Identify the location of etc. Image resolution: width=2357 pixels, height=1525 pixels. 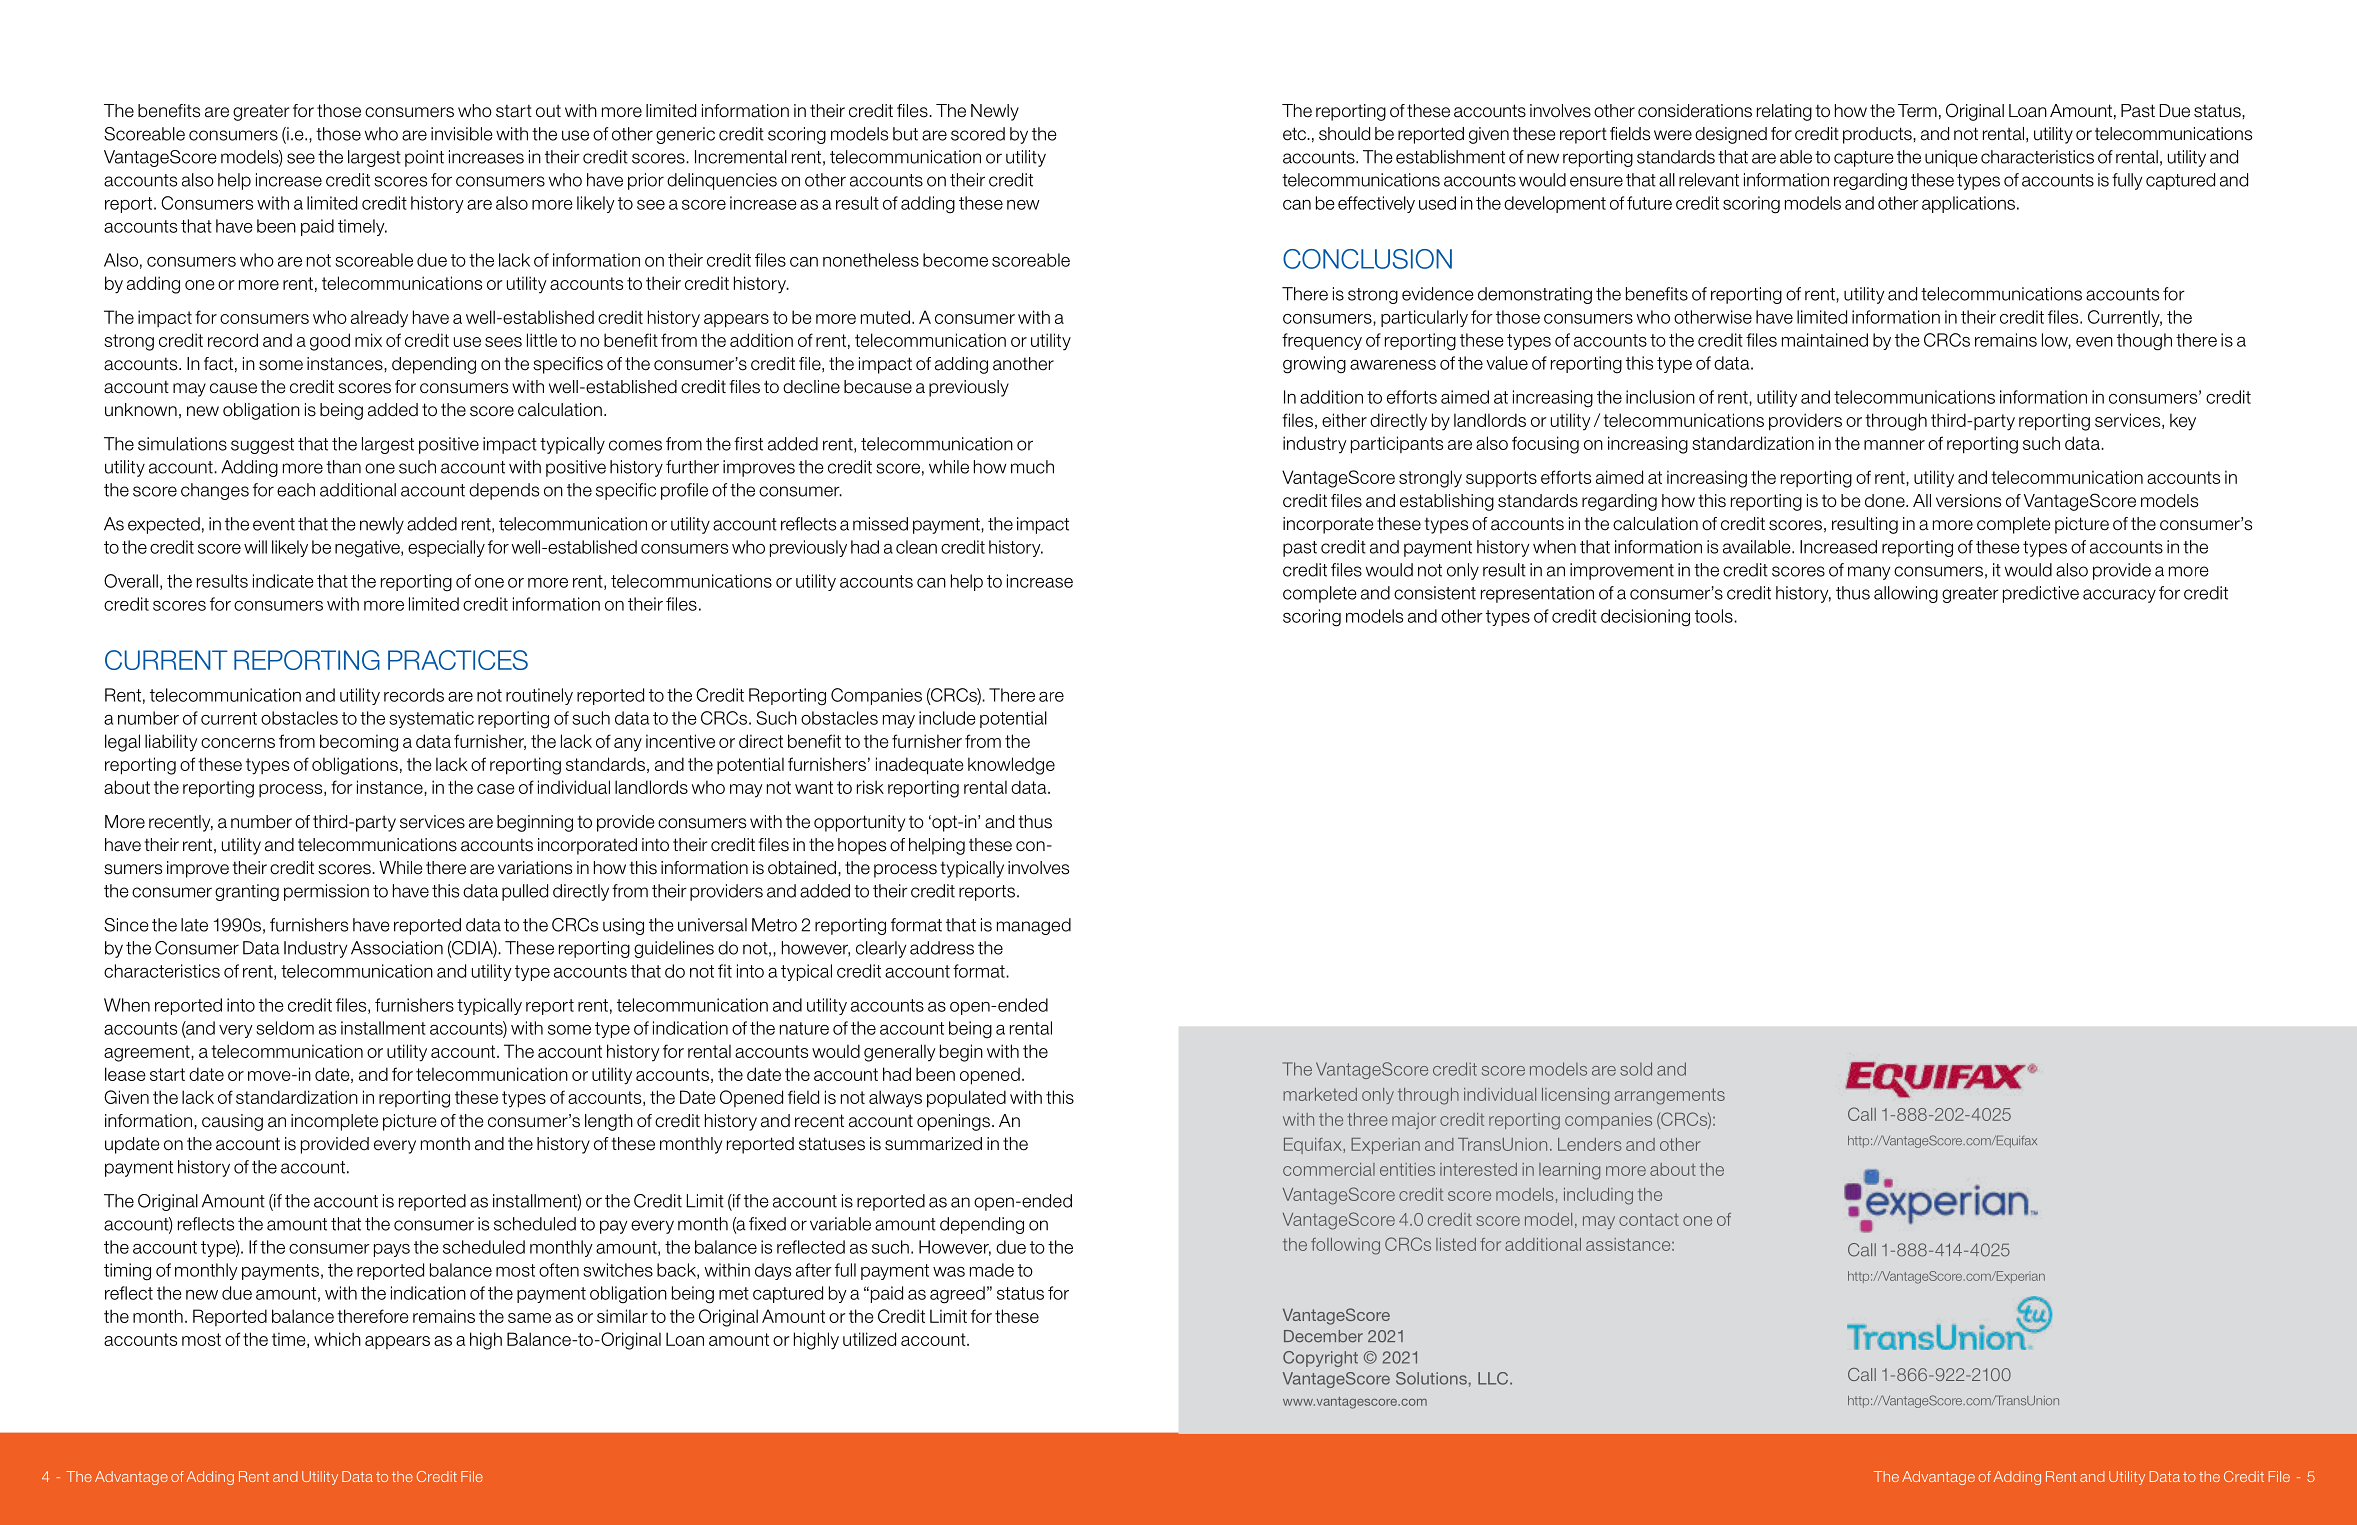
(1295, 134).
